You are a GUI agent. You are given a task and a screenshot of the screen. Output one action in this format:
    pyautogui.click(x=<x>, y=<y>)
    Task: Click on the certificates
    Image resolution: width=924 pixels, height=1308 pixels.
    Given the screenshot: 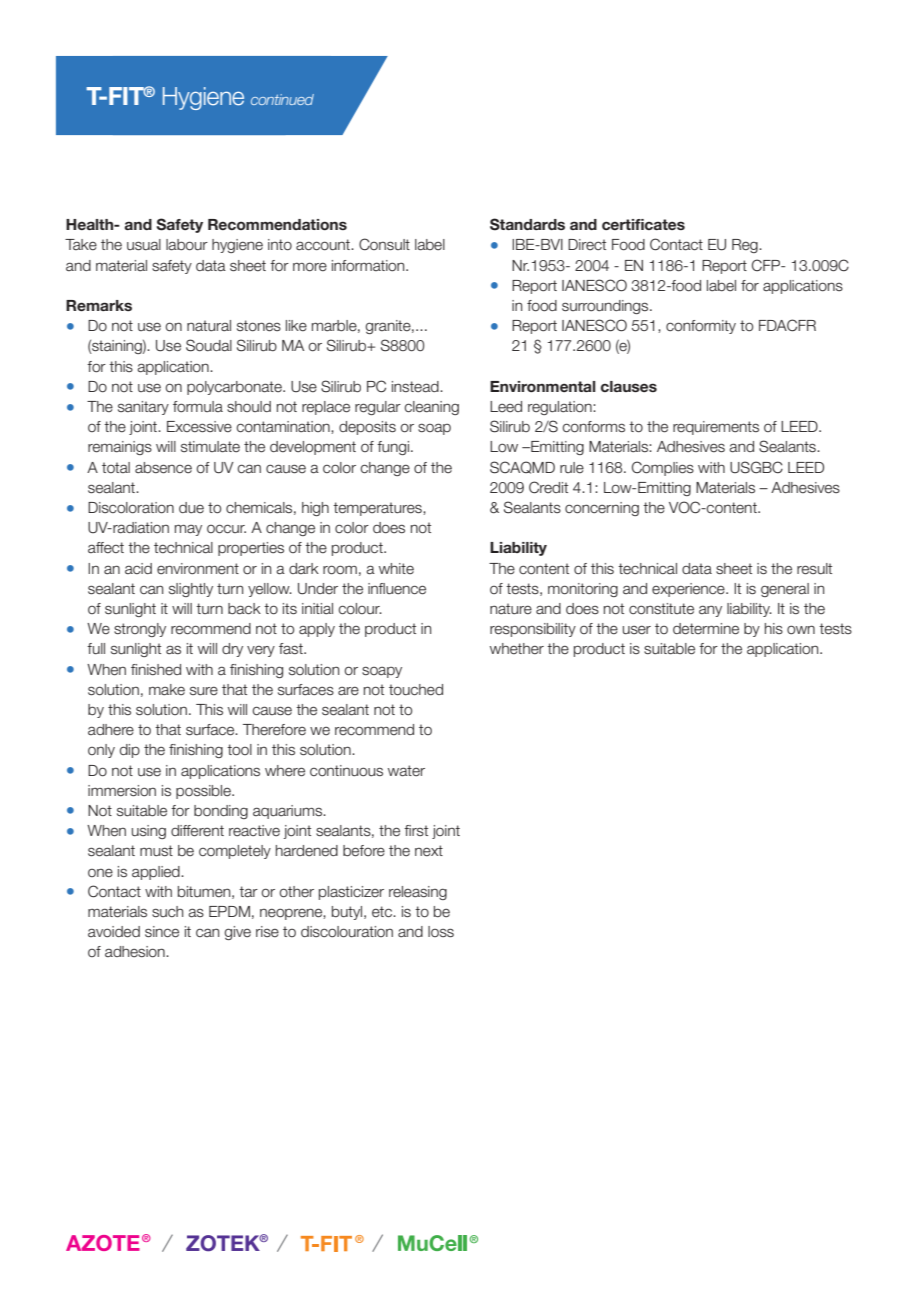 What is the action you would take?
    pyautogui.click(x=643, y=224)
